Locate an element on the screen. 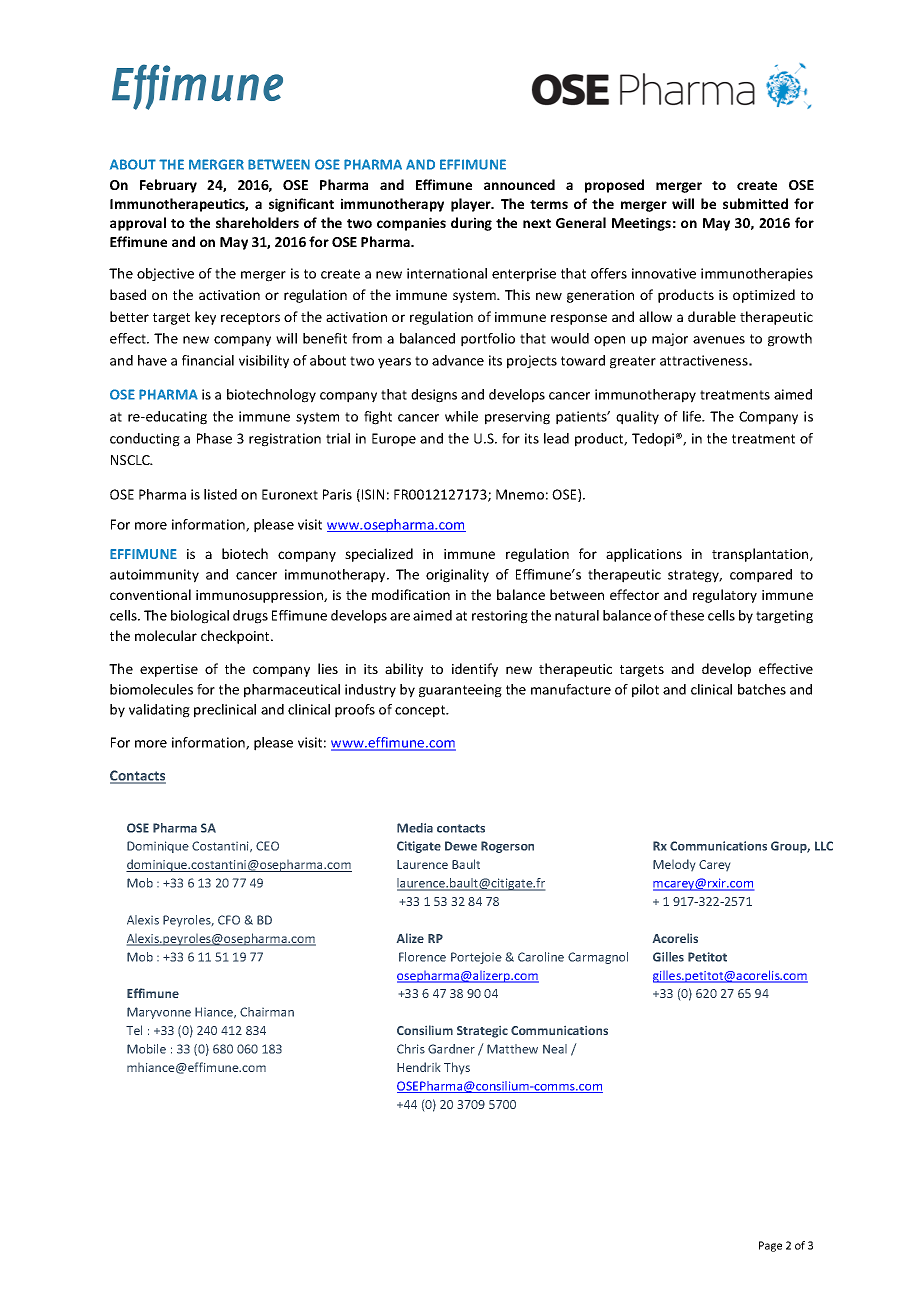  validating is located at coordinates (159, 711).
